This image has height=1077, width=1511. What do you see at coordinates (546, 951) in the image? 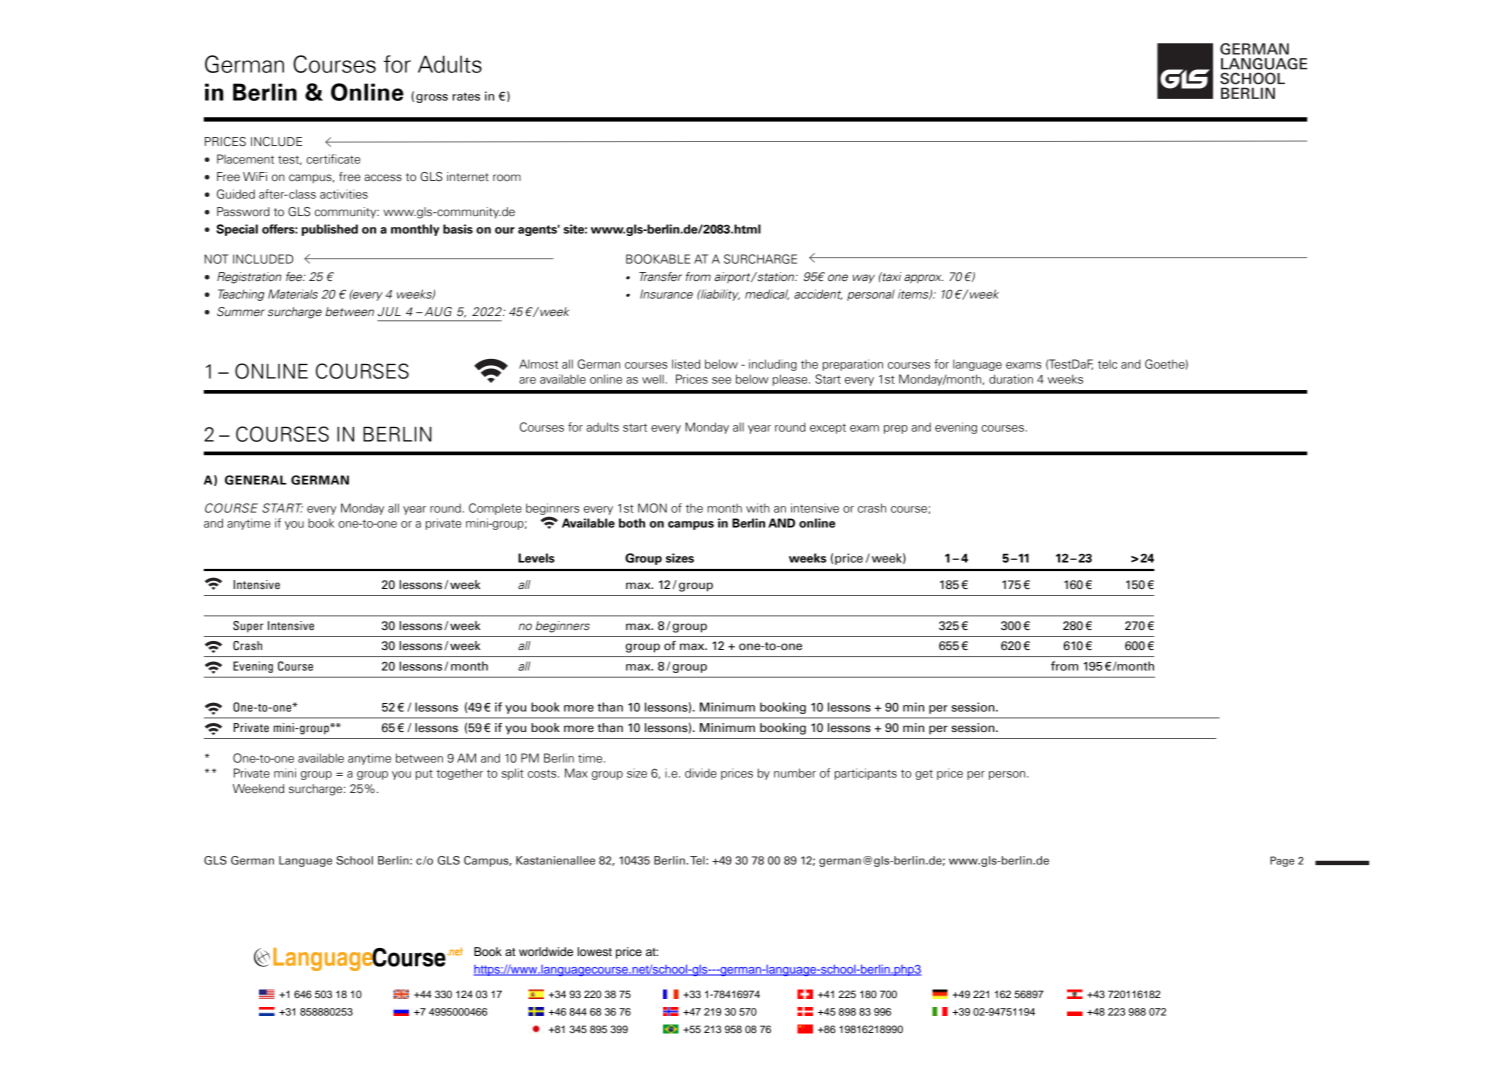
I see `worldwide` at bounding box center [546, 951].
